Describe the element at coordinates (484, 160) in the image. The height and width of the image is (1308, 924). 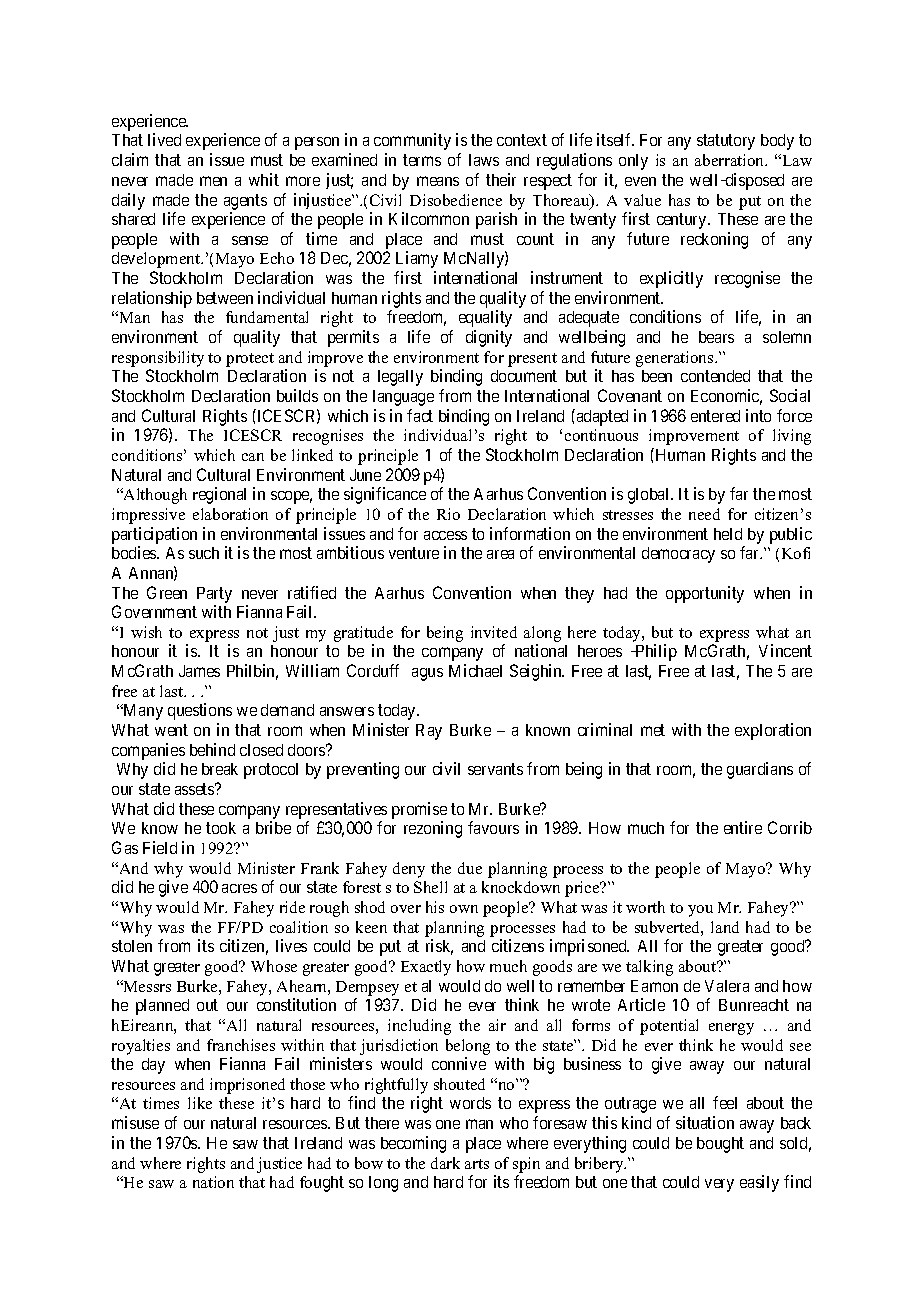
I see `laws` at that location.
